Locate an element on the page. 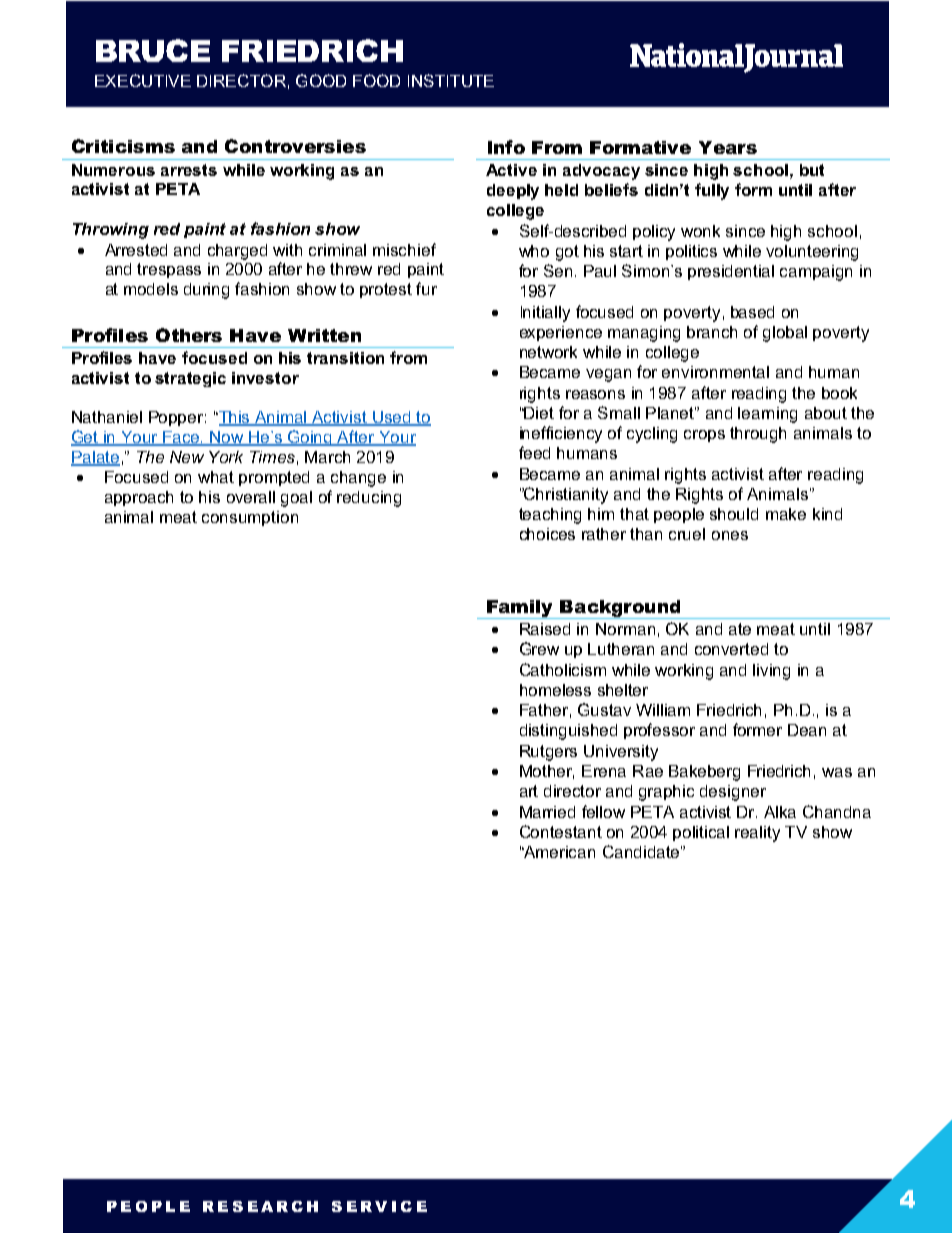 This document has height=1233, width=952. Rutgers is located at coordinates (548, 753).
